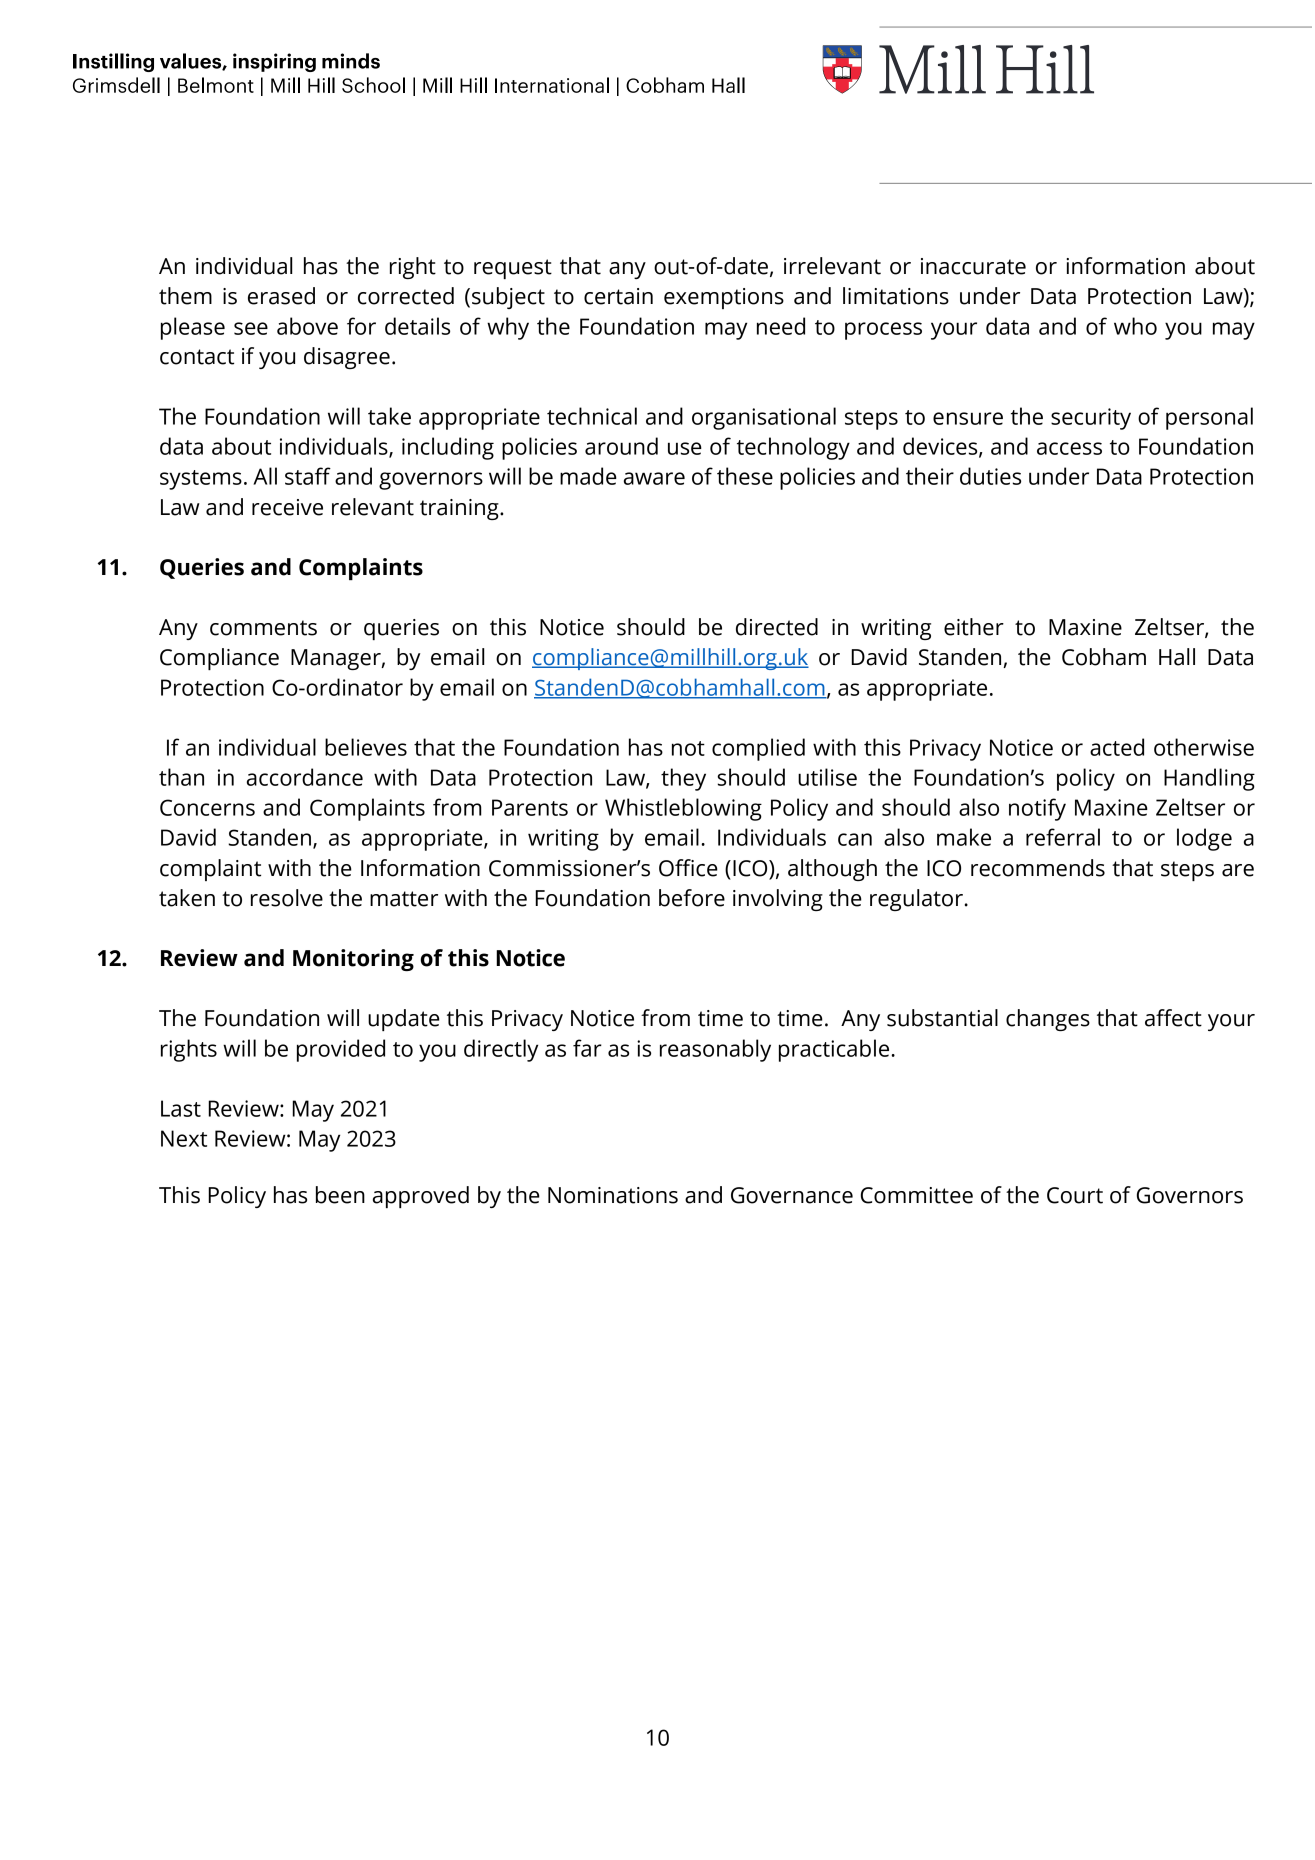 The width and height of the image is (1315, 1860). I want to click on exemptions, so click(724, 298).
